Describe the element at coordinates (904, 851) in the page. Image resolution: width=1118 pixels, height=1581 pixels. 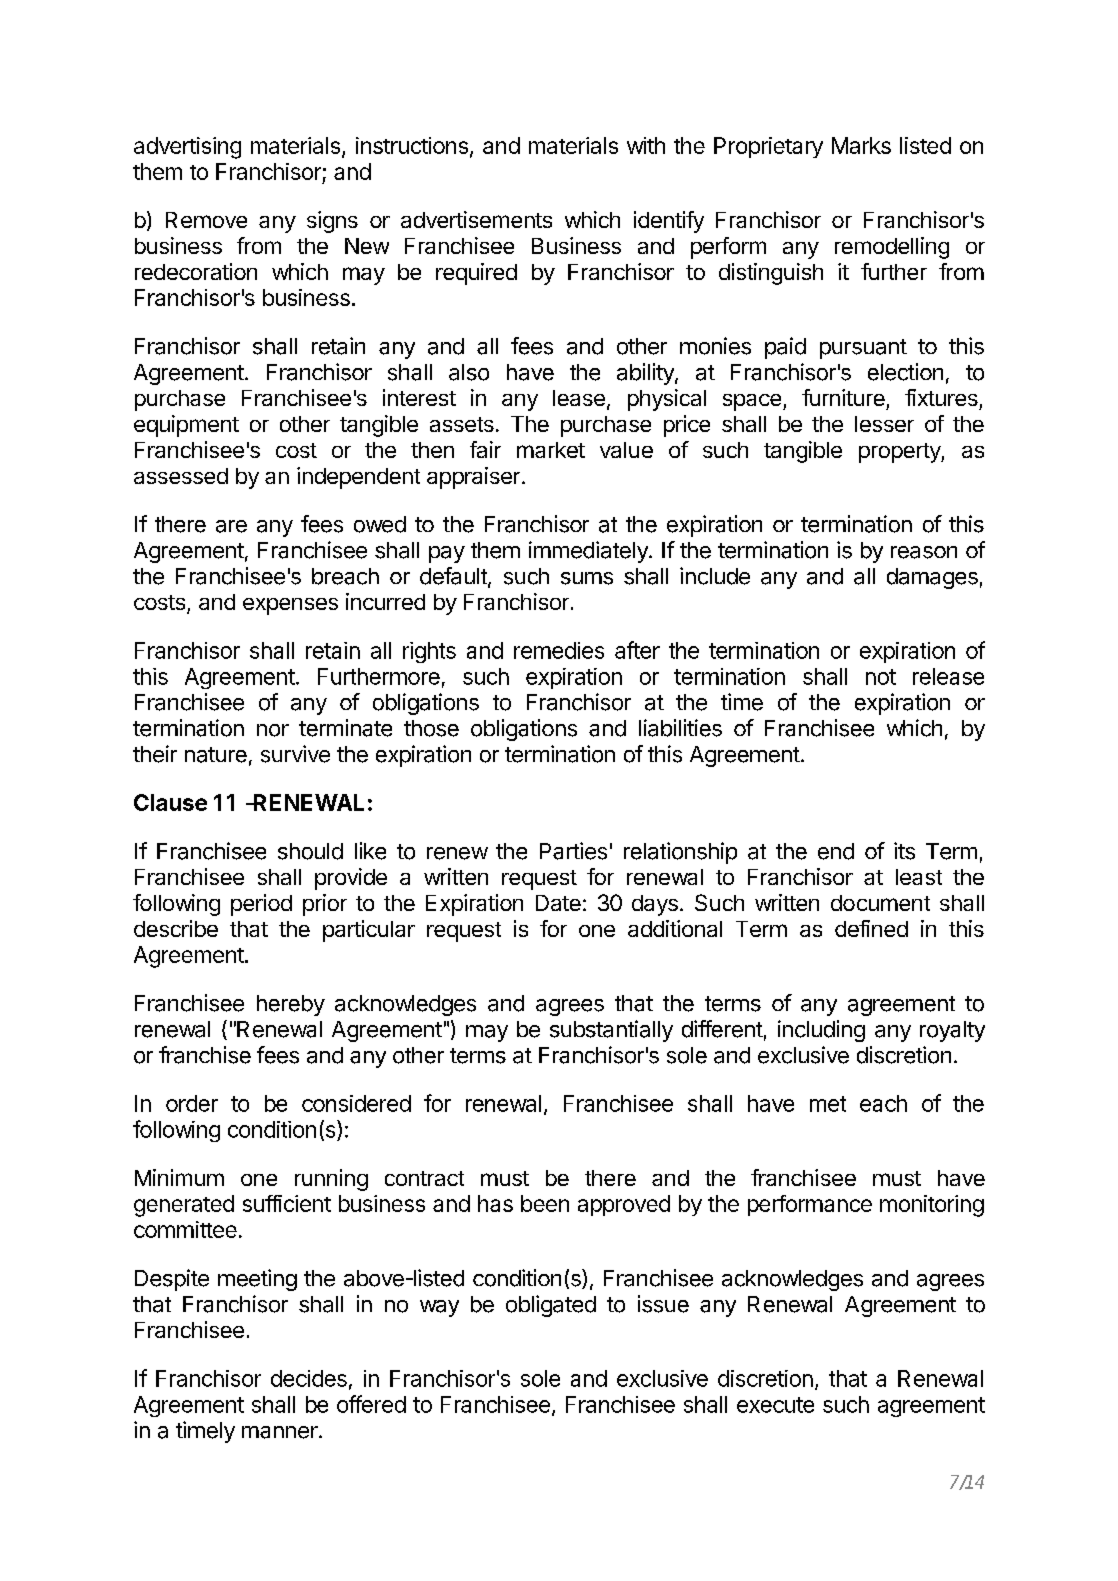
I see `its` at that location.
